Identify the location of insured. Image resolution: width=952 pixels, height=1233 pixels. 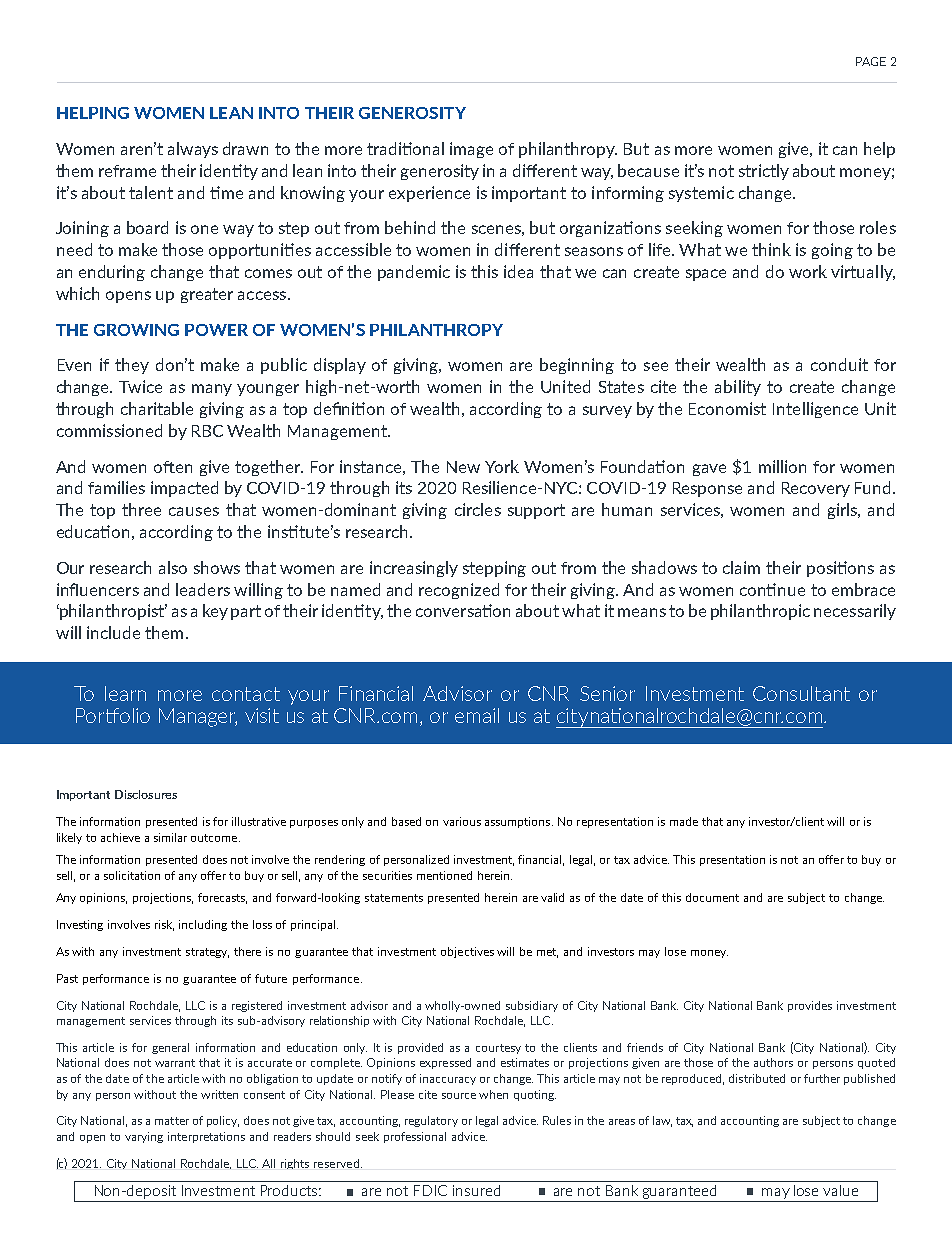
(476, 1190).
